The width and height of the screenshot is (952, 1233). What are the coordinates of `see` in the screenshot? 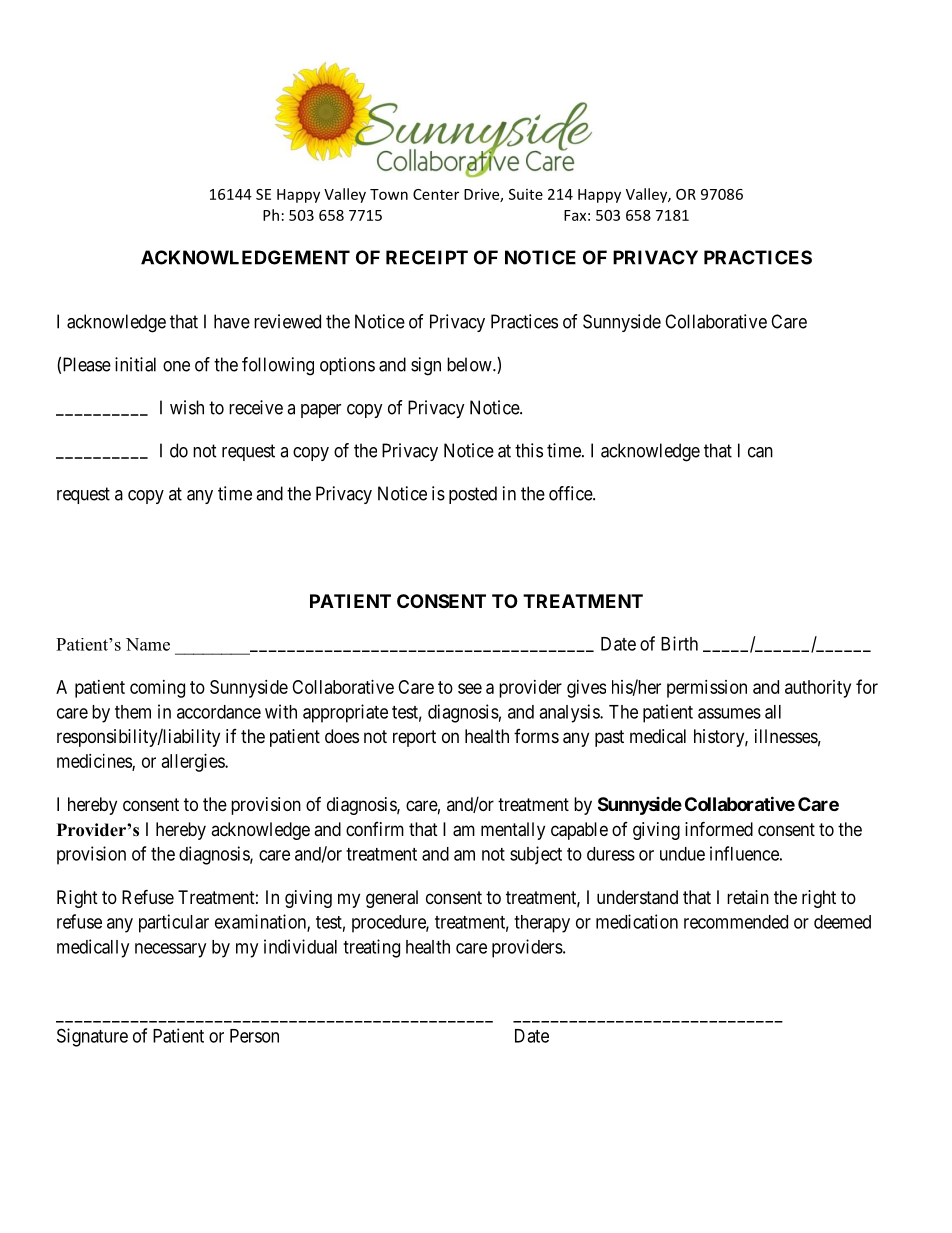 It's located at (470, 688).
